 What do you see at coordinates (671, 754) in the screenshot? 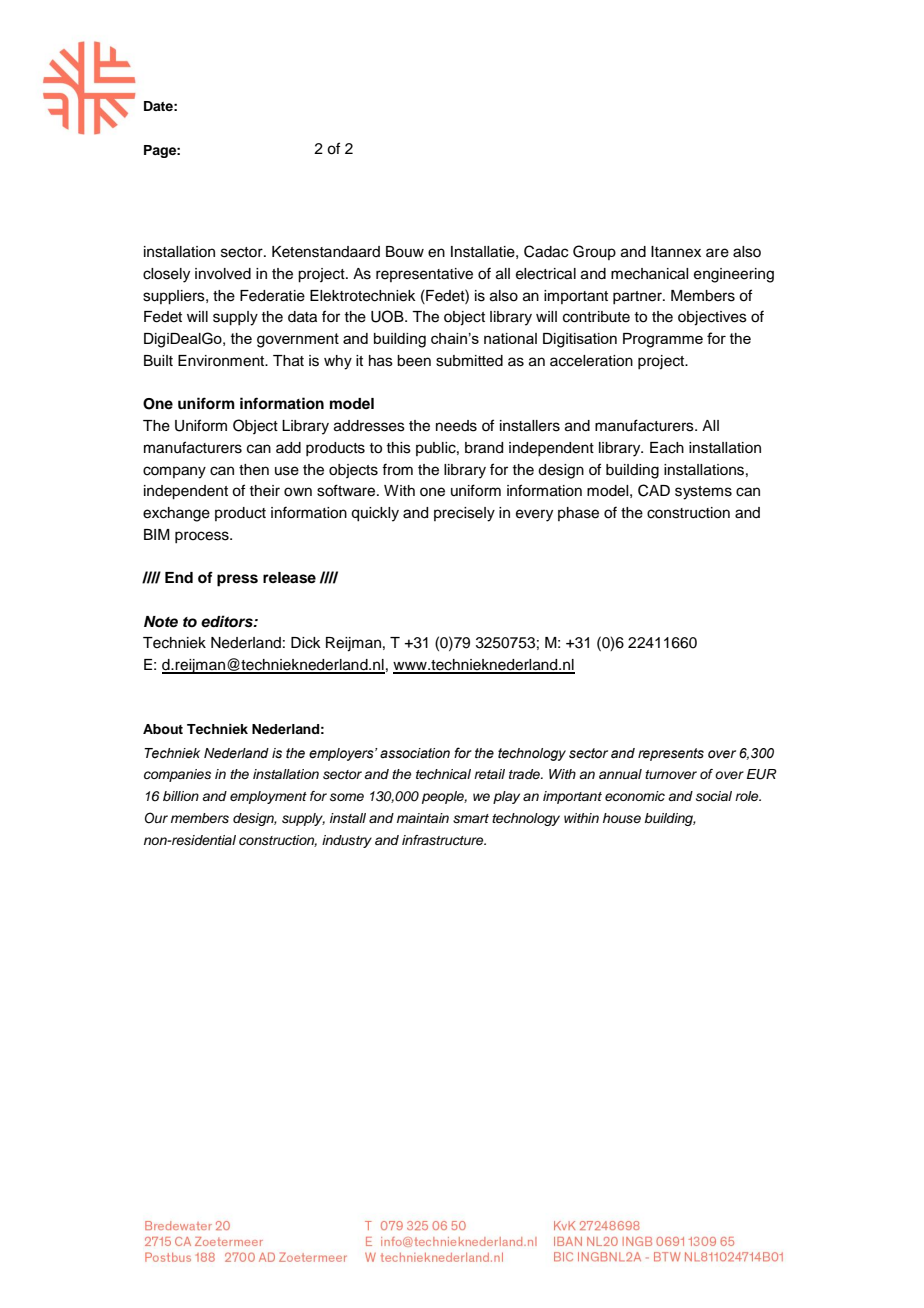
I see `represents` at bounding box center [671, 754].
